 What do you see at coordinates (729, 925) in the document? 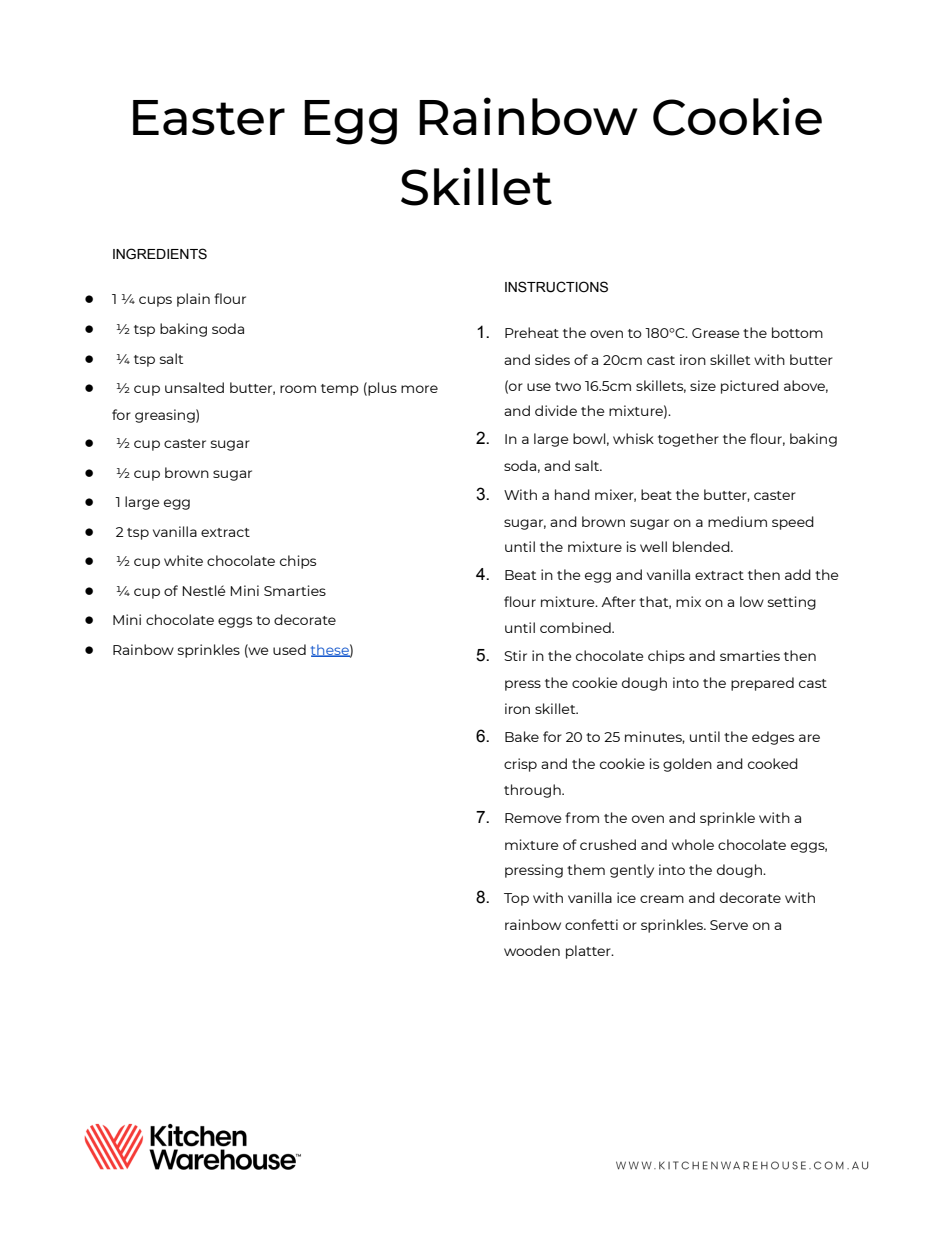
I see `Serve` at bounding box center [729, 925].
